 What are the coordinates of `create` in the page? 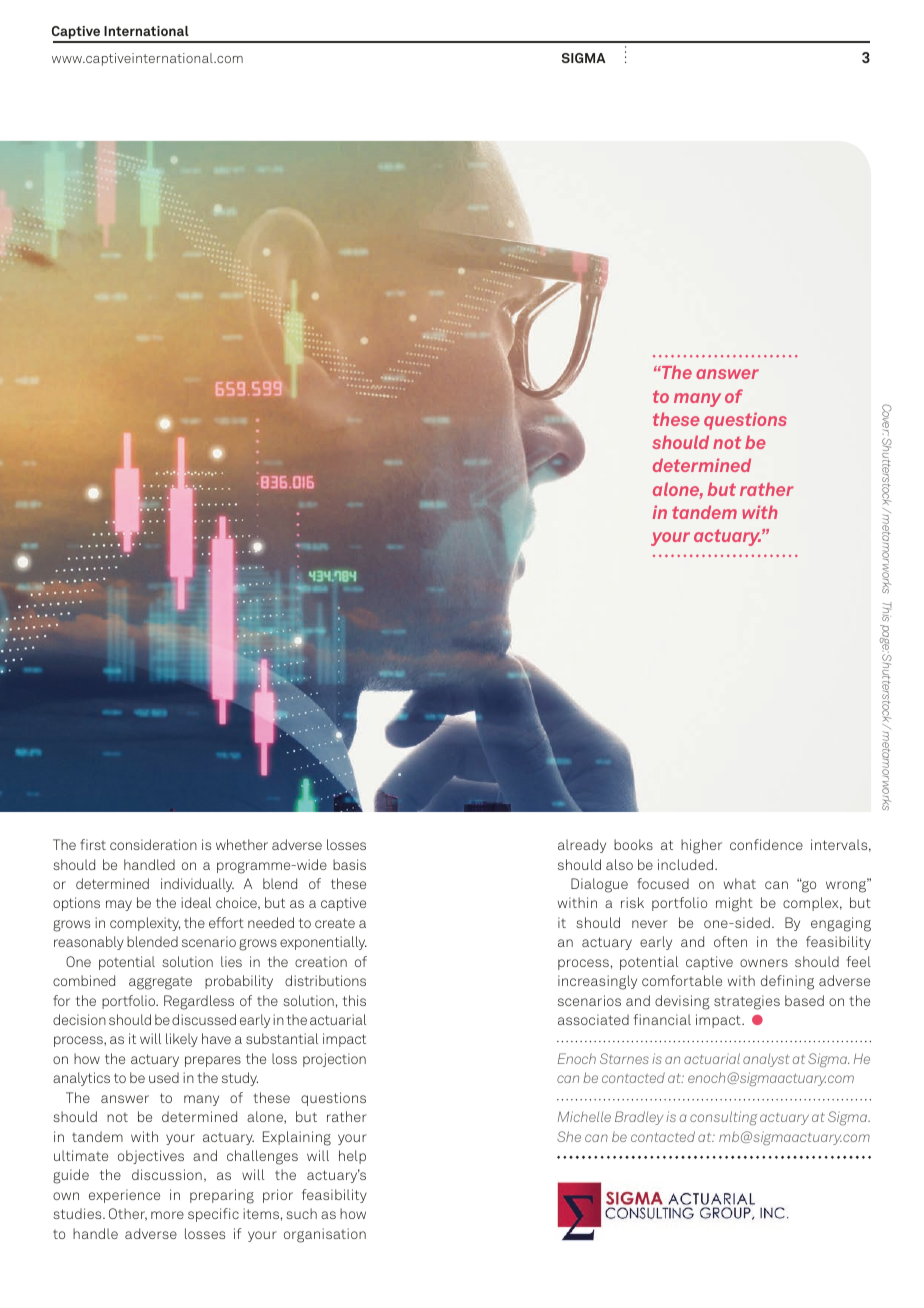 It's located at (335, 923).
